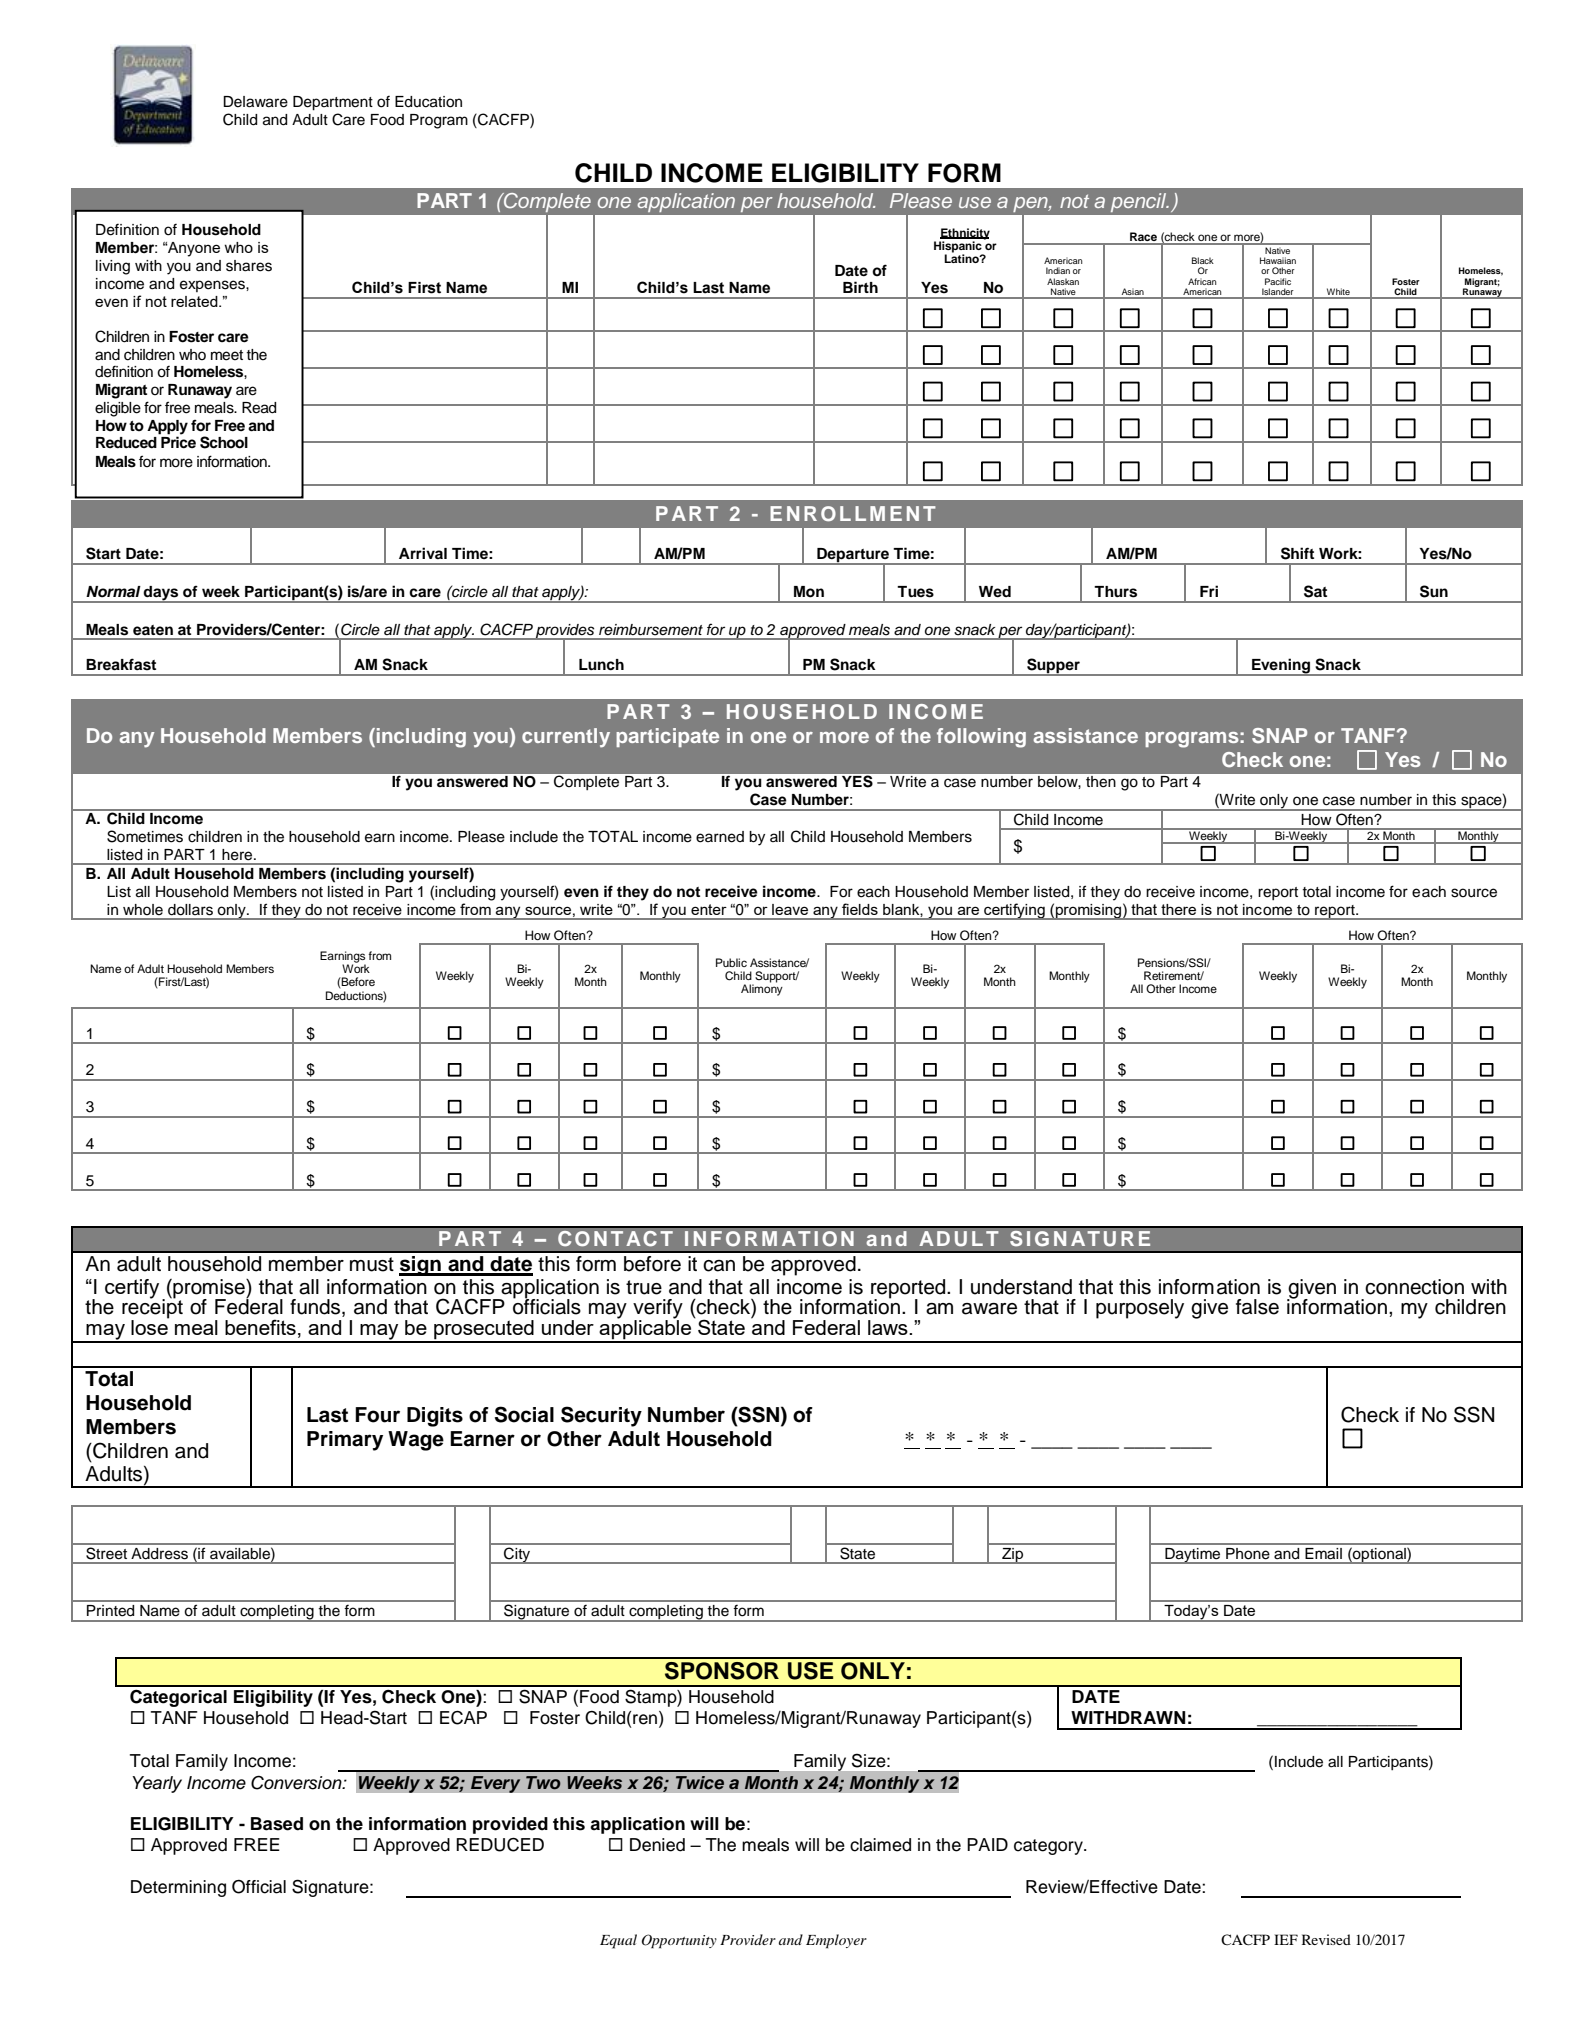  What do you see at coordinates (372, 1264) in the image?
I see `must` at bounding box center [372, 1264].
